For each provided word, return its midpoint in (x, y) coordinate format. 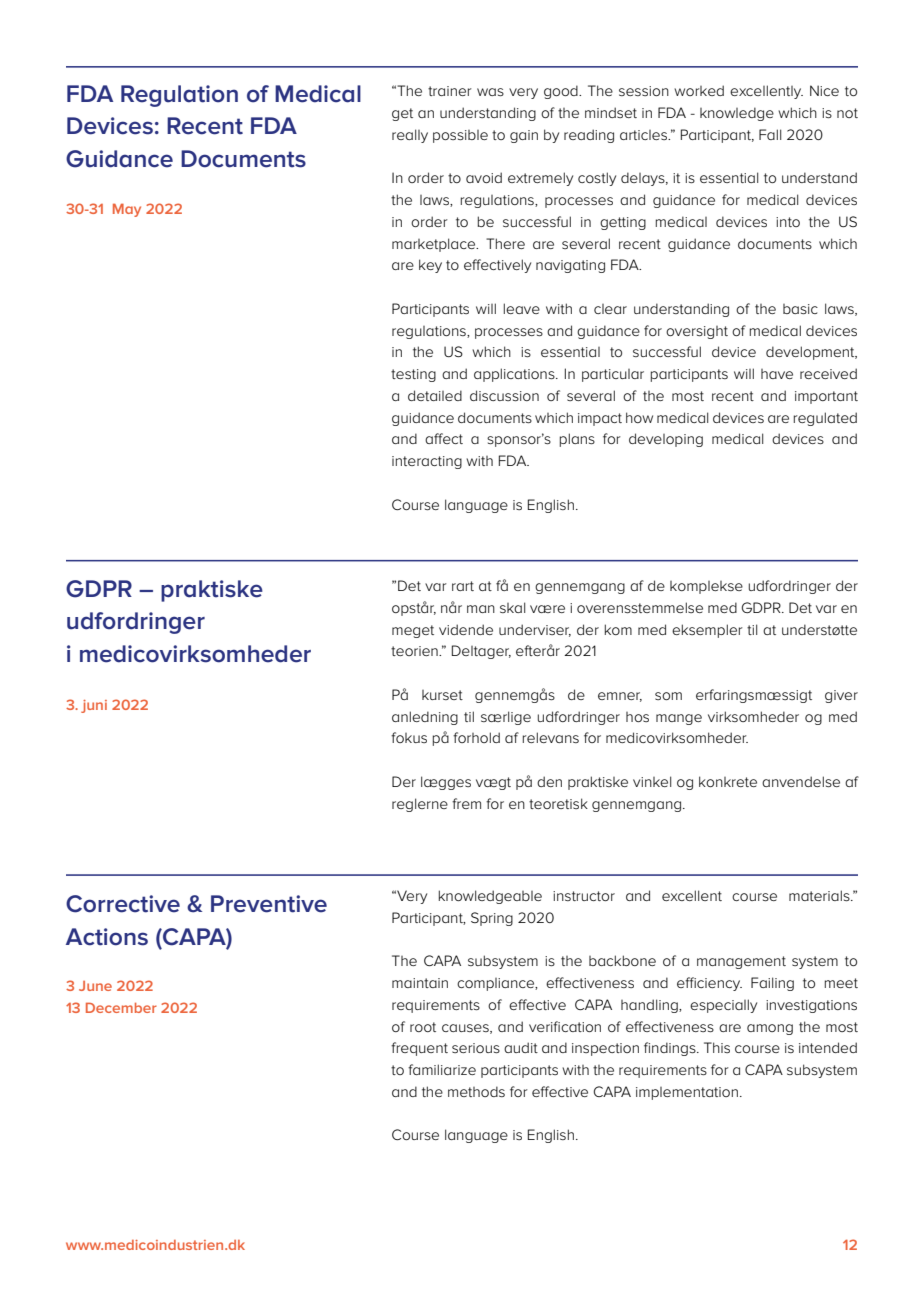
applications (515, 375)
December (121, 1007)
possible (460, 136)
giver (841, 696)
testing (413, 375)
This (717, 1047)
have (777, 374)
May (127, 210)
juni (94, 706)
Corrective (123, 904)
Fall (770, 134)
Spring (492, 919)
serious (476, 1048)
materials (820, 895)
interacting (427, 462)
